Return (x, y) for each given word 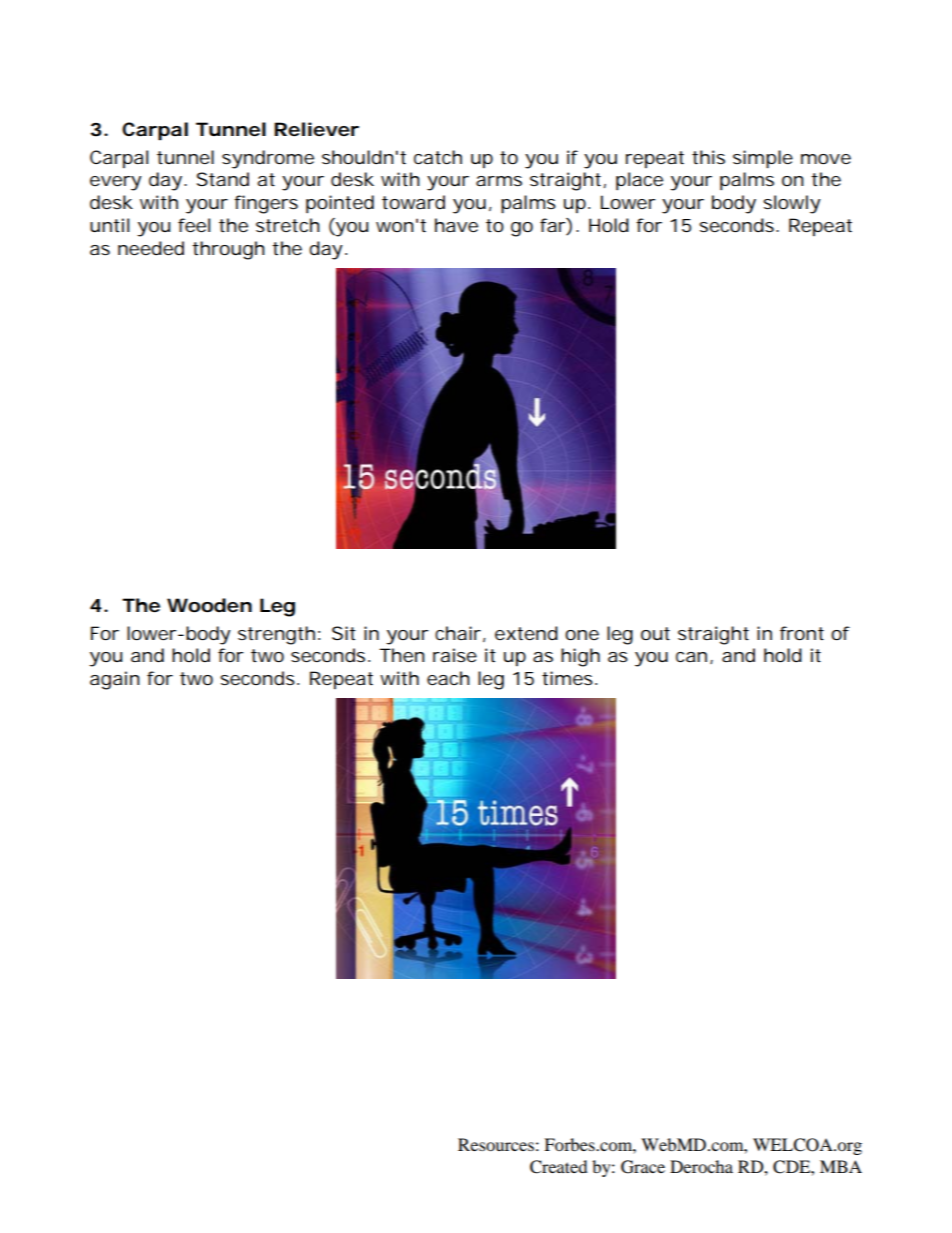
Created (559, 1167)
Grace (643, 1167)
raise (455, 655)
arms (499, 181)
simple (763, 159)
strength (276, 635)
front (802, 633)
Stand (223, 179)
